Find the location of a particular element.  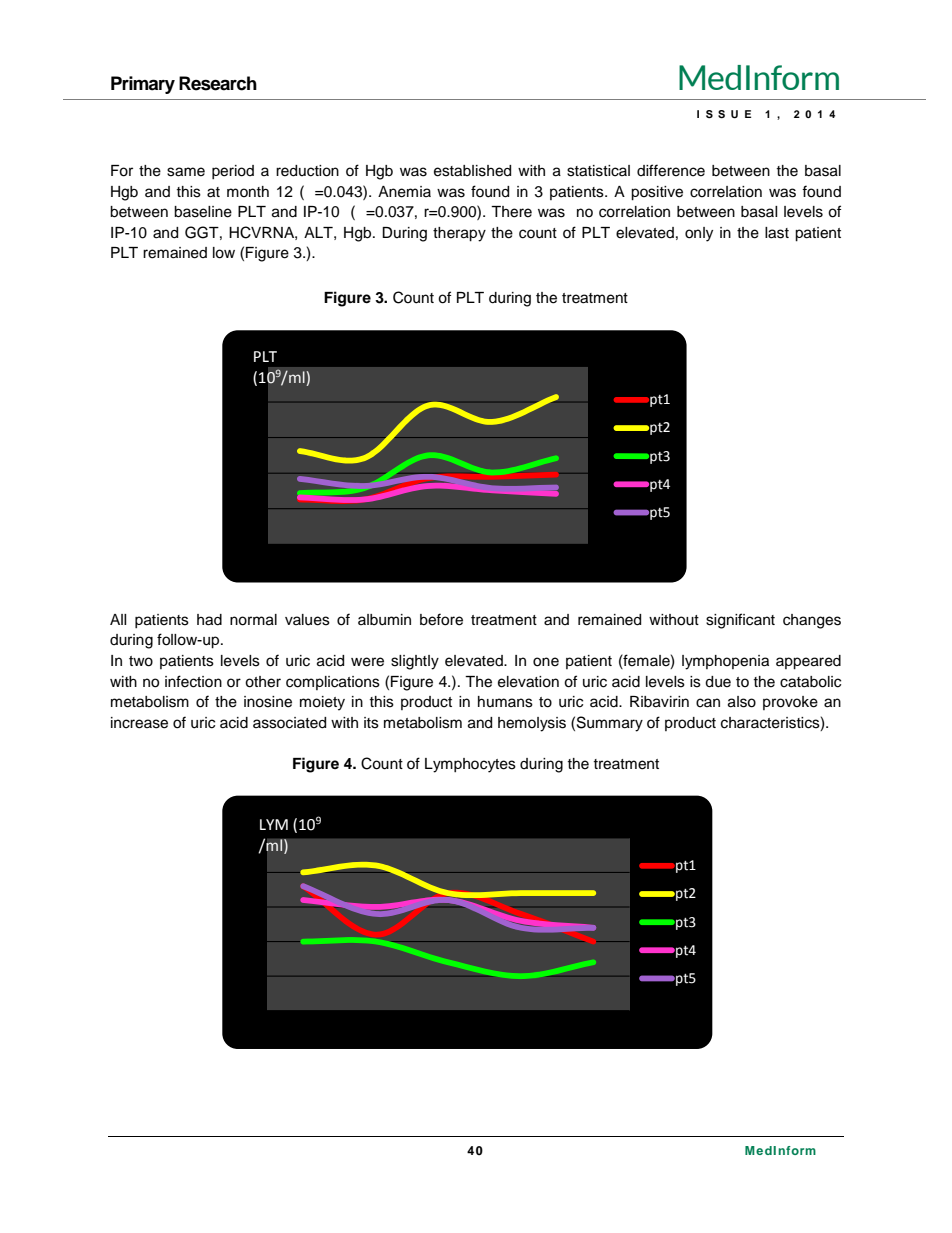

Research is located at coordinates (218, 83).
